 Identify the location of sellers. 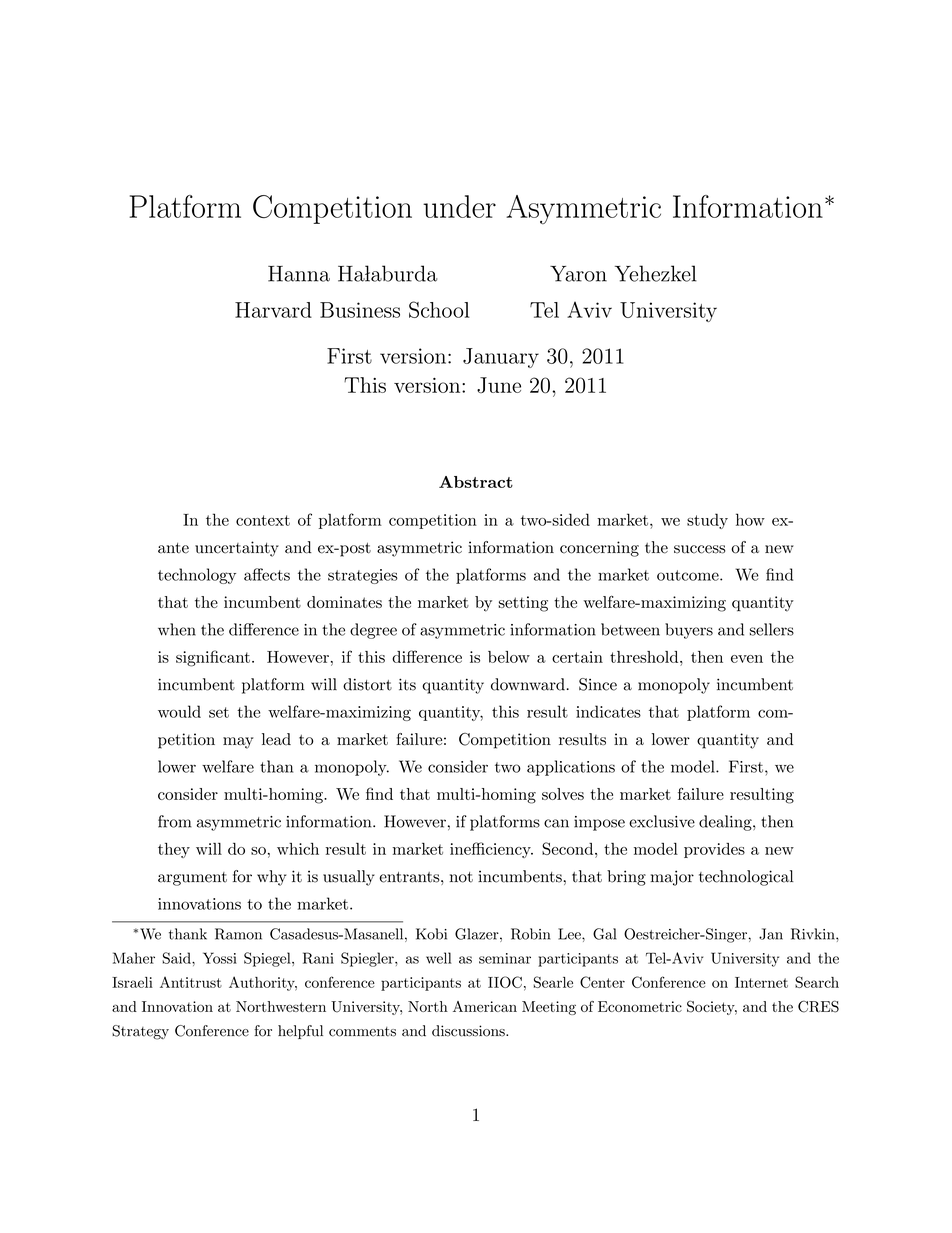
(772, 629).
